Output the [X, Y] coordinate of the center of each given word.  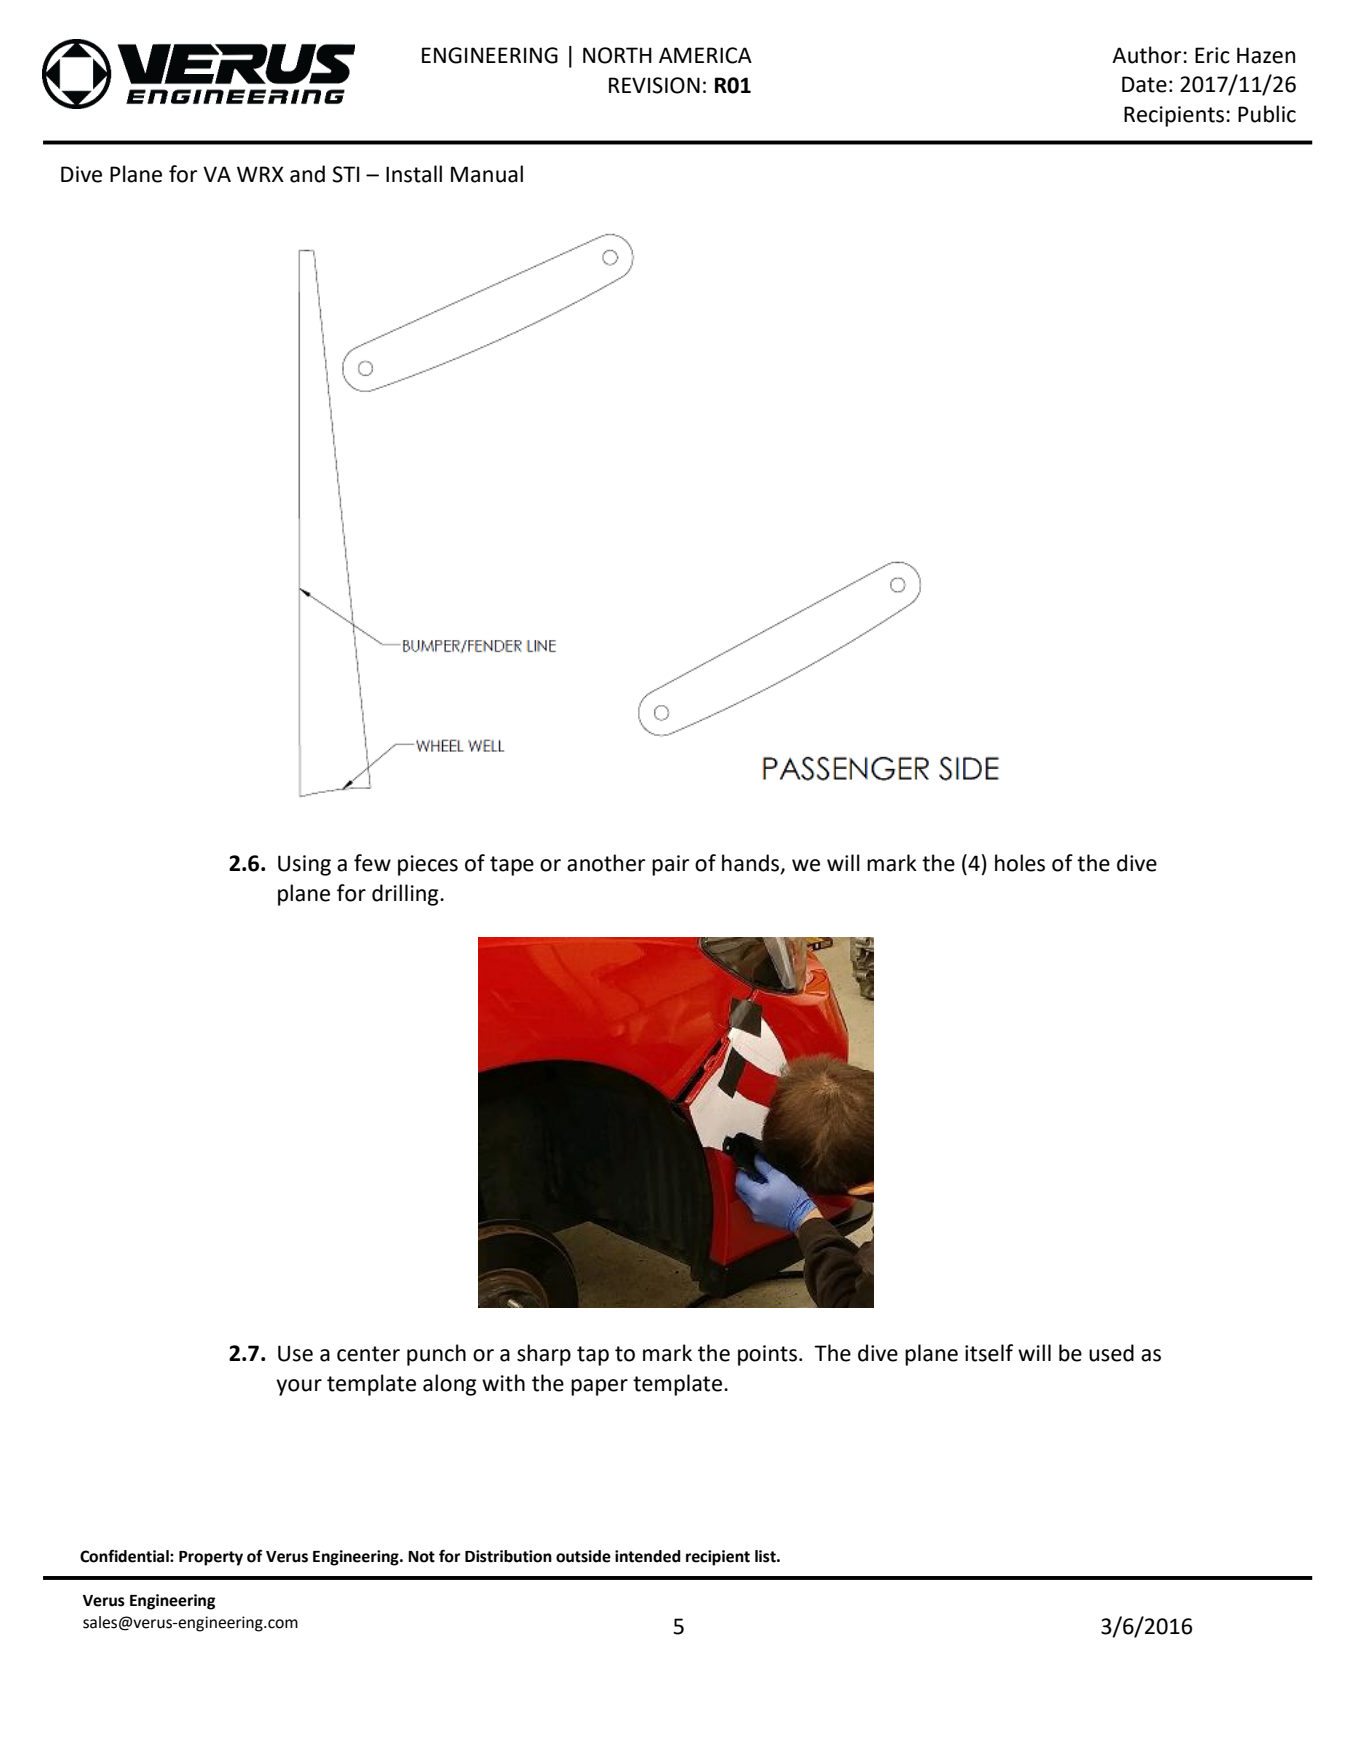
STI [346, 174]
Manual [487, 174]
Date [1144, 84]
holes [1020, 863]
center [368, 1354]
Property [211, 1558]
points [767, 1355]
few [372, 863]
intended [648, 1556]
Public [1267, 114]
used [1111, 1353]
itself [989, 1353]
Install [414, 174]
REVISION [654, 85]
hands [752, 864]
